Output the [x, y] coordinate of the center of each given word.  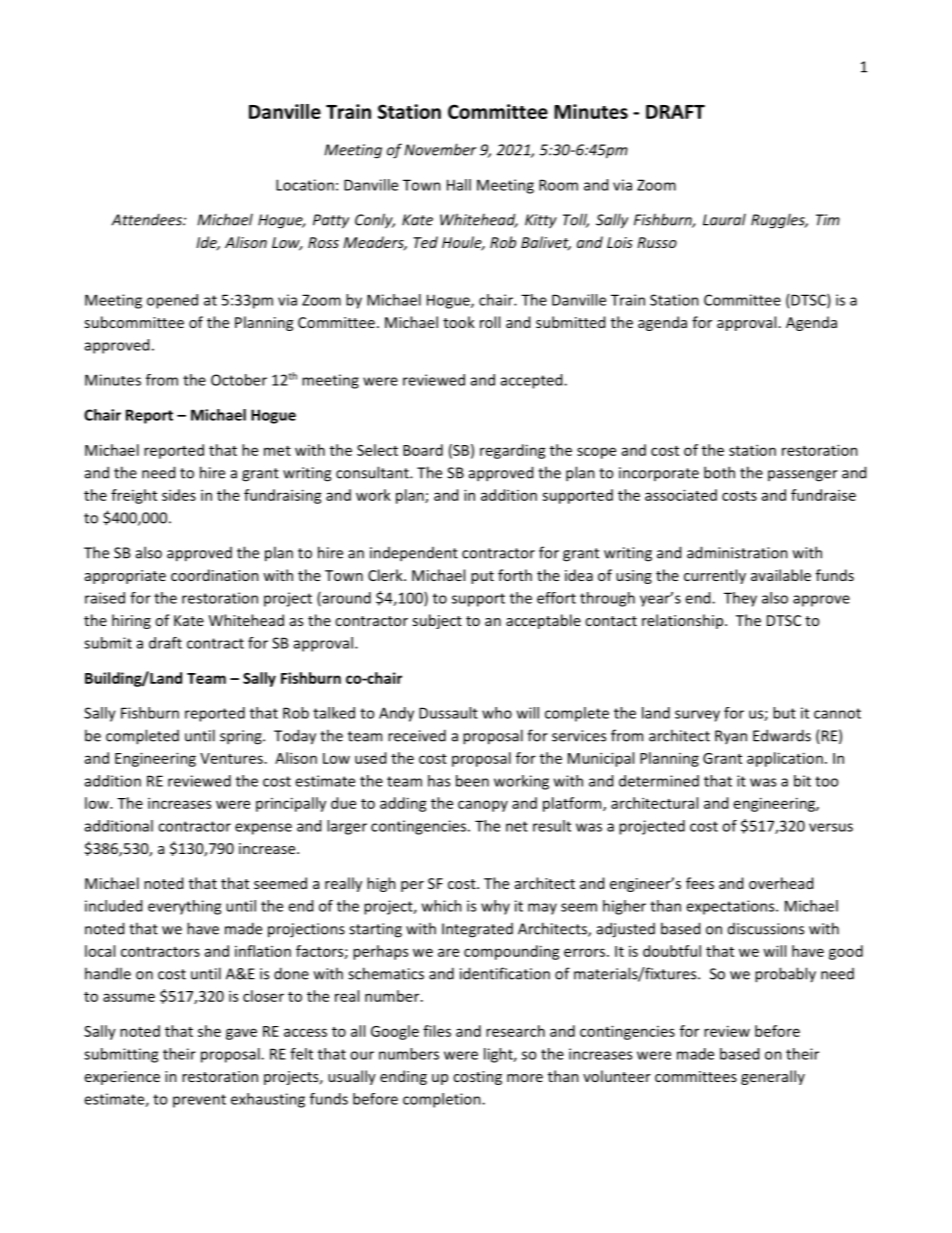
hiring [131, 621]
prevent [199, 1101]
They [740, 599]
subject [437, 621]
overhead [781, 883]
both [719, 472]
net [517, 826]
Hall [459, 185]
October [239, 380]
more [525, 1078]
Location [305, 185]
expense [263, 829]
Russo [657, 242]
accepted [533, 381]
